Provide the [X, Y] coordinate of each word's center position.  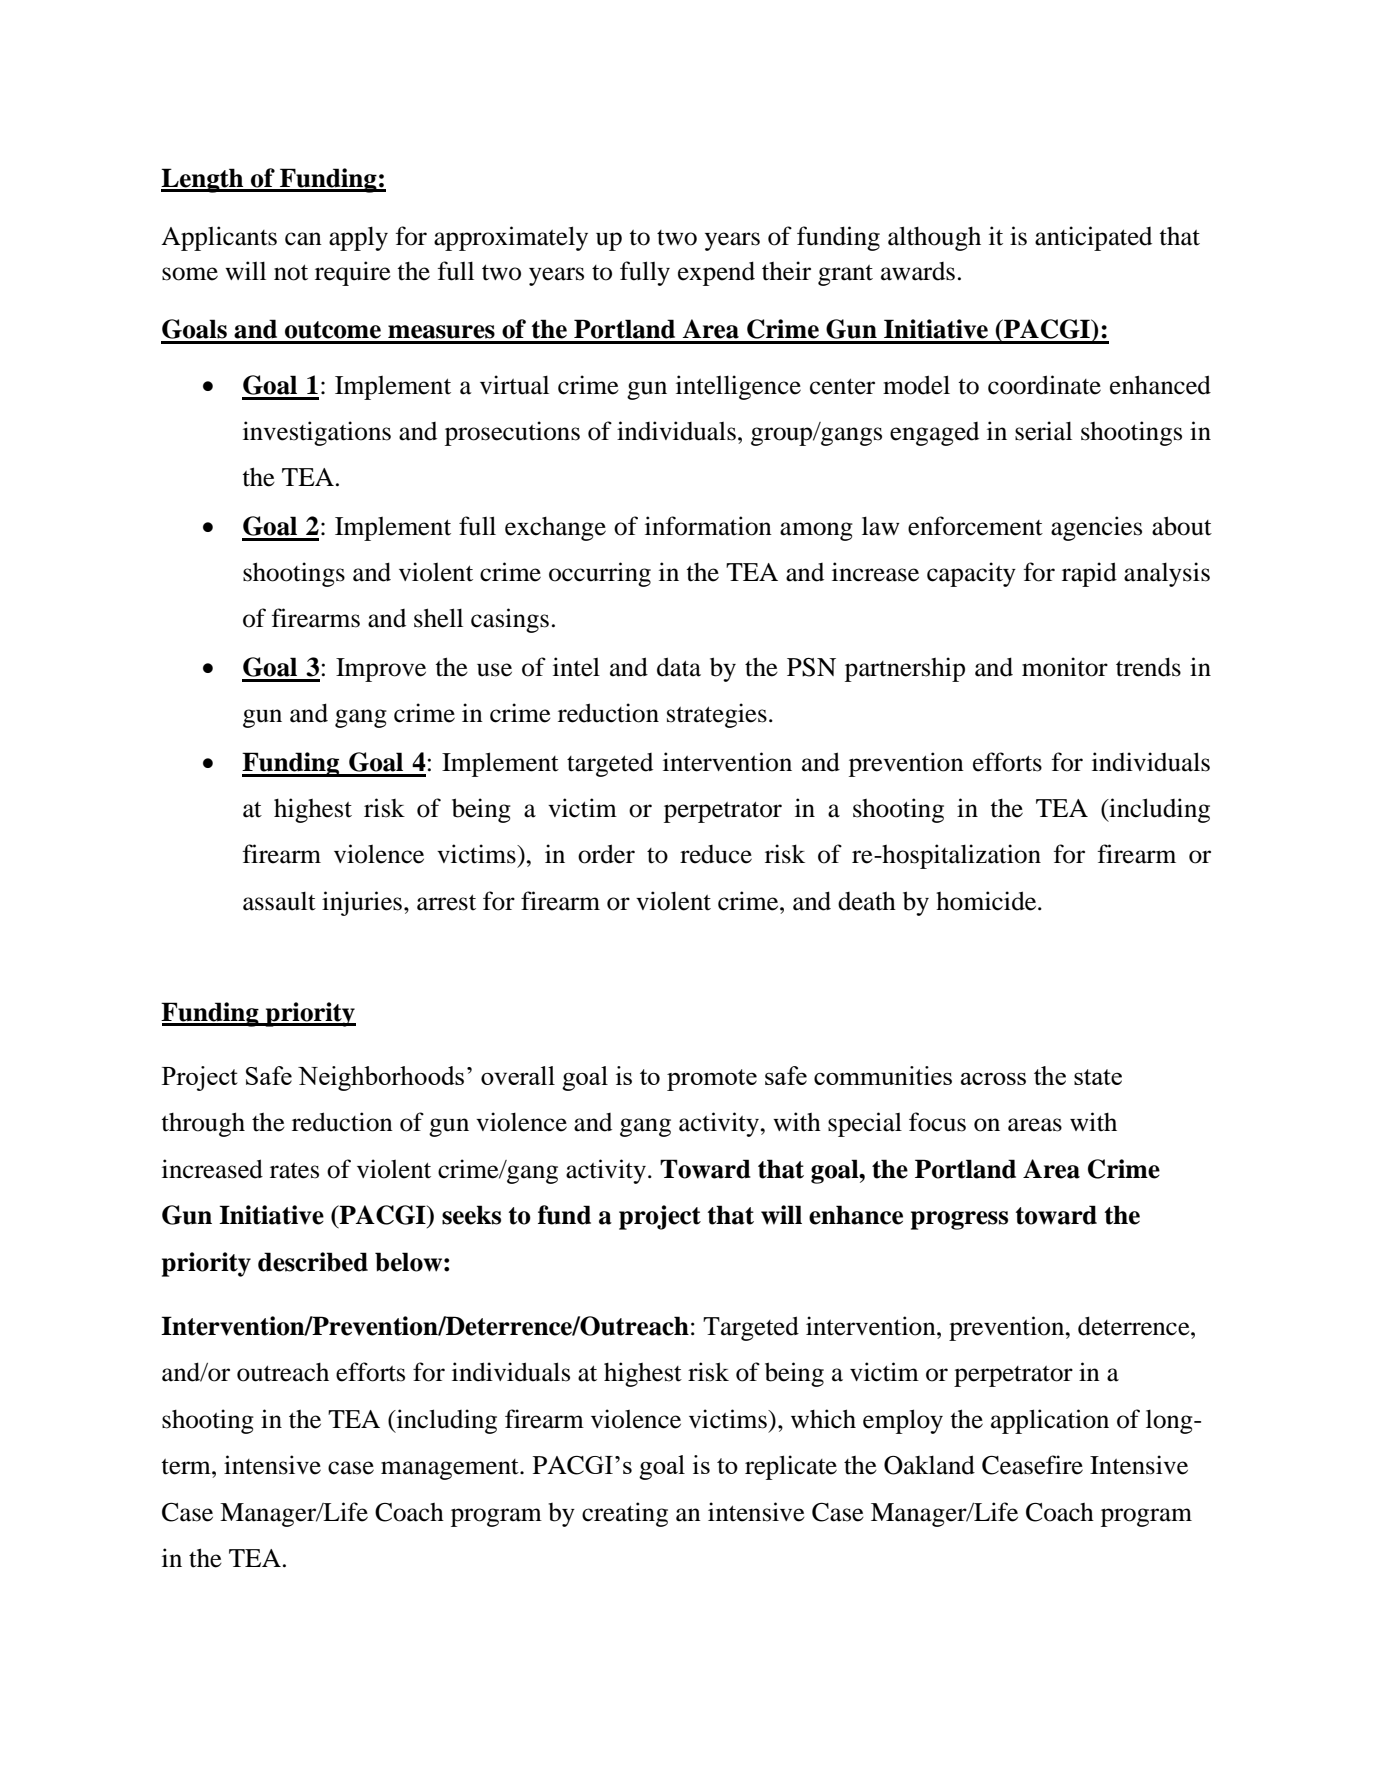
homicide [987, 901]
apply [358, 238]
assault [279, 901]
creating [625, 1514]
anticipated [1093, 238]
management [451, 1469]
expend [716, 273]
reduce [716, 854]
